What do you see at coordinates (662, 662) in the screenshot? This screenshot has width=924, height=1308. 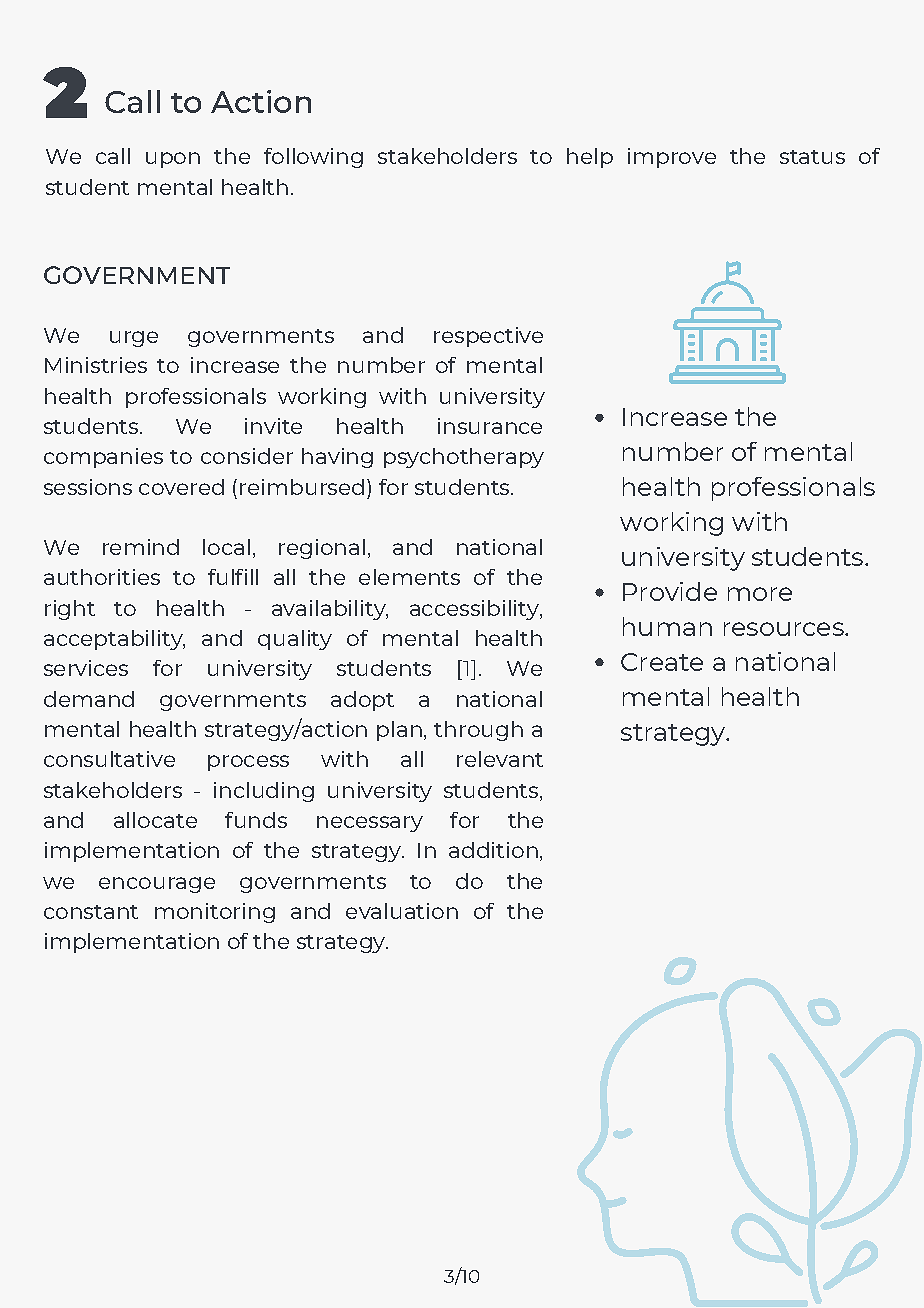 I see `Create` at bounding box center [662, 662].
